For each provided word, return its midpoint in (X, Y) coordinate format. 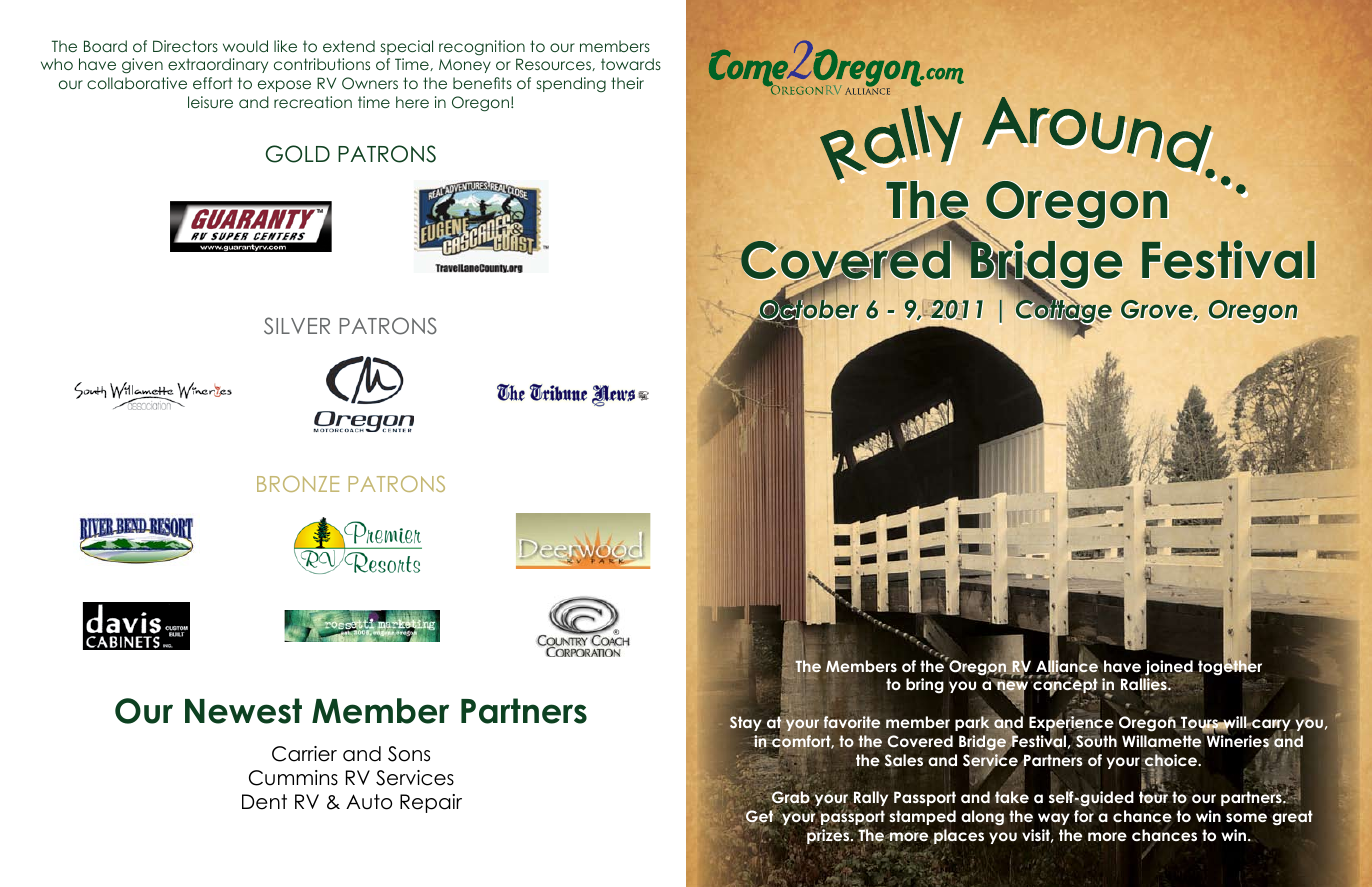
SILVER (297, 326)
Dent (264, 802)
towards (631, 64)
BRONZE (298, 484)
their (627, 83)
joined (1169, 669)
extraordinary (218, 65)
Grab (790, 799)
